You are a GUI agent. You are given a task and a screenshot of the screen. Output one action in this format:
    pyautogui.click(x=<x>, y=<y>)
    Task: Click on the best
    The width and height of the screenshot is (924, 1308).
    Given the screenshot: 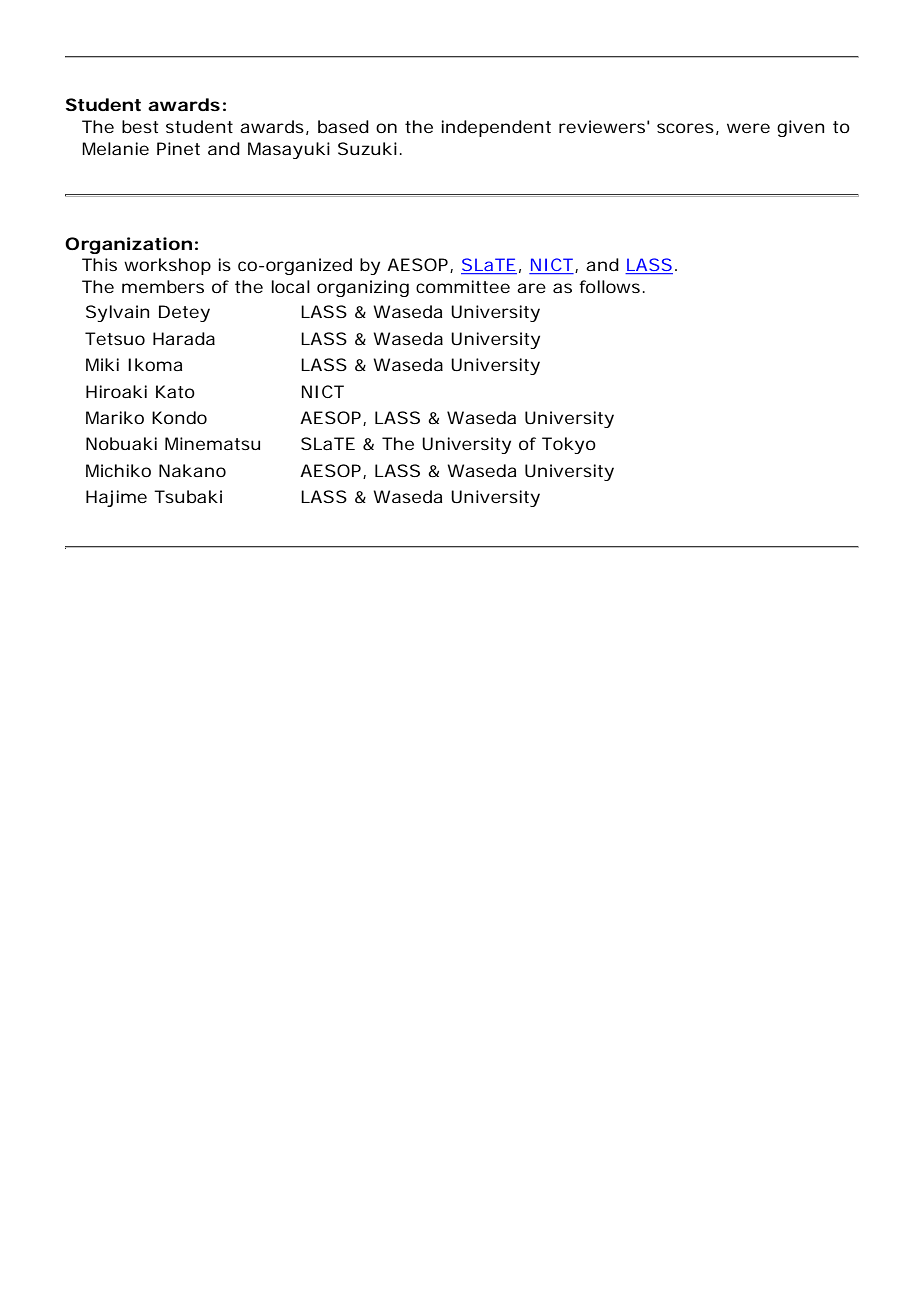 What is the action you would take?
    pyautogui.click(x=140, y=126)
